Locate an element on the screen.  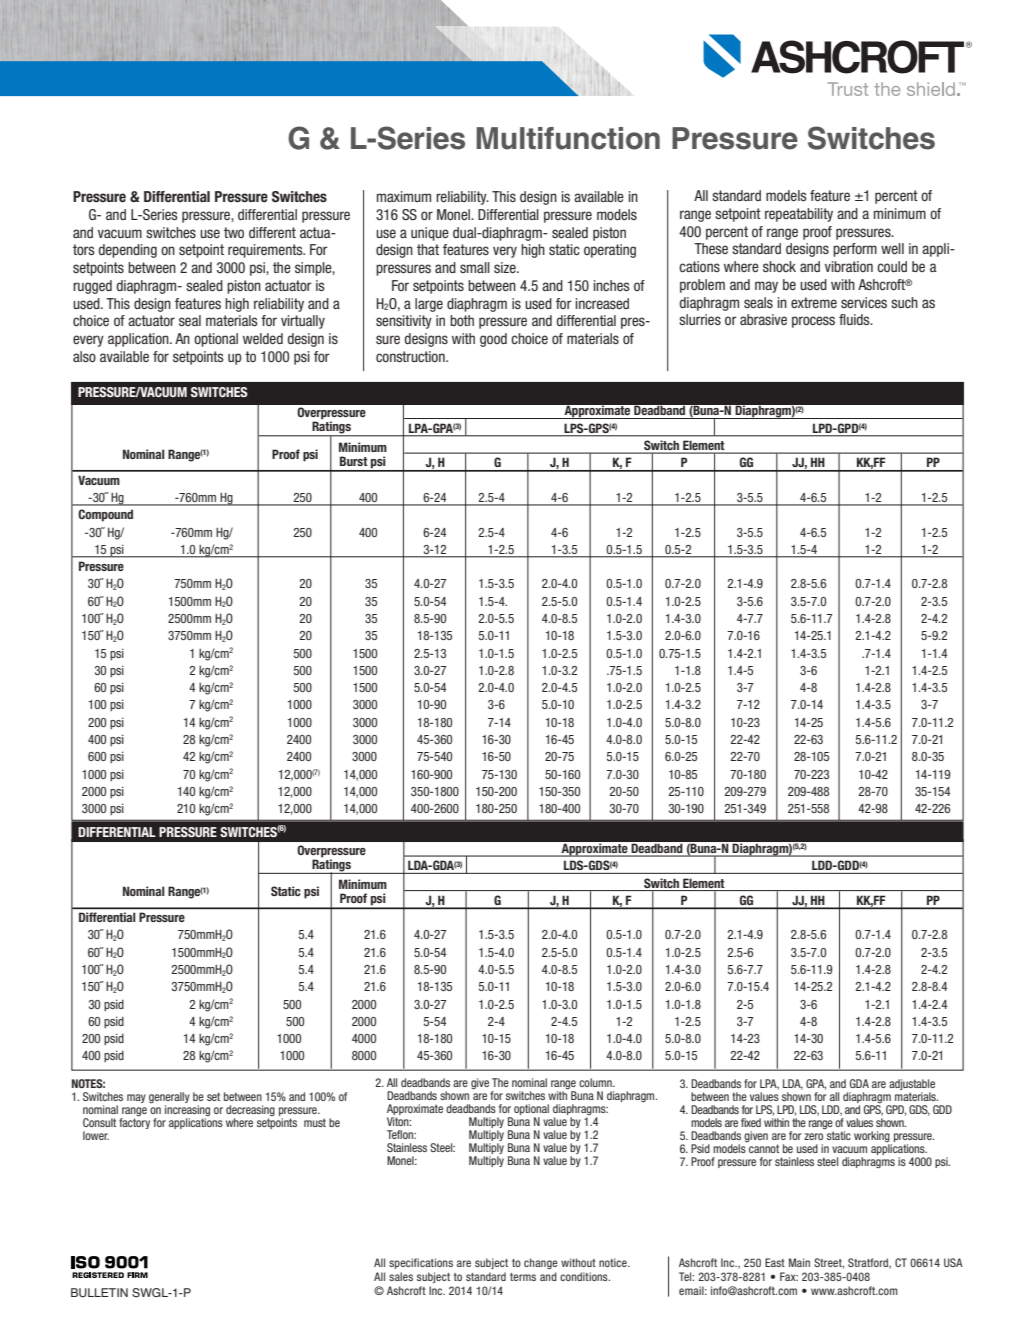
size is located at coordinates (506, 267).
